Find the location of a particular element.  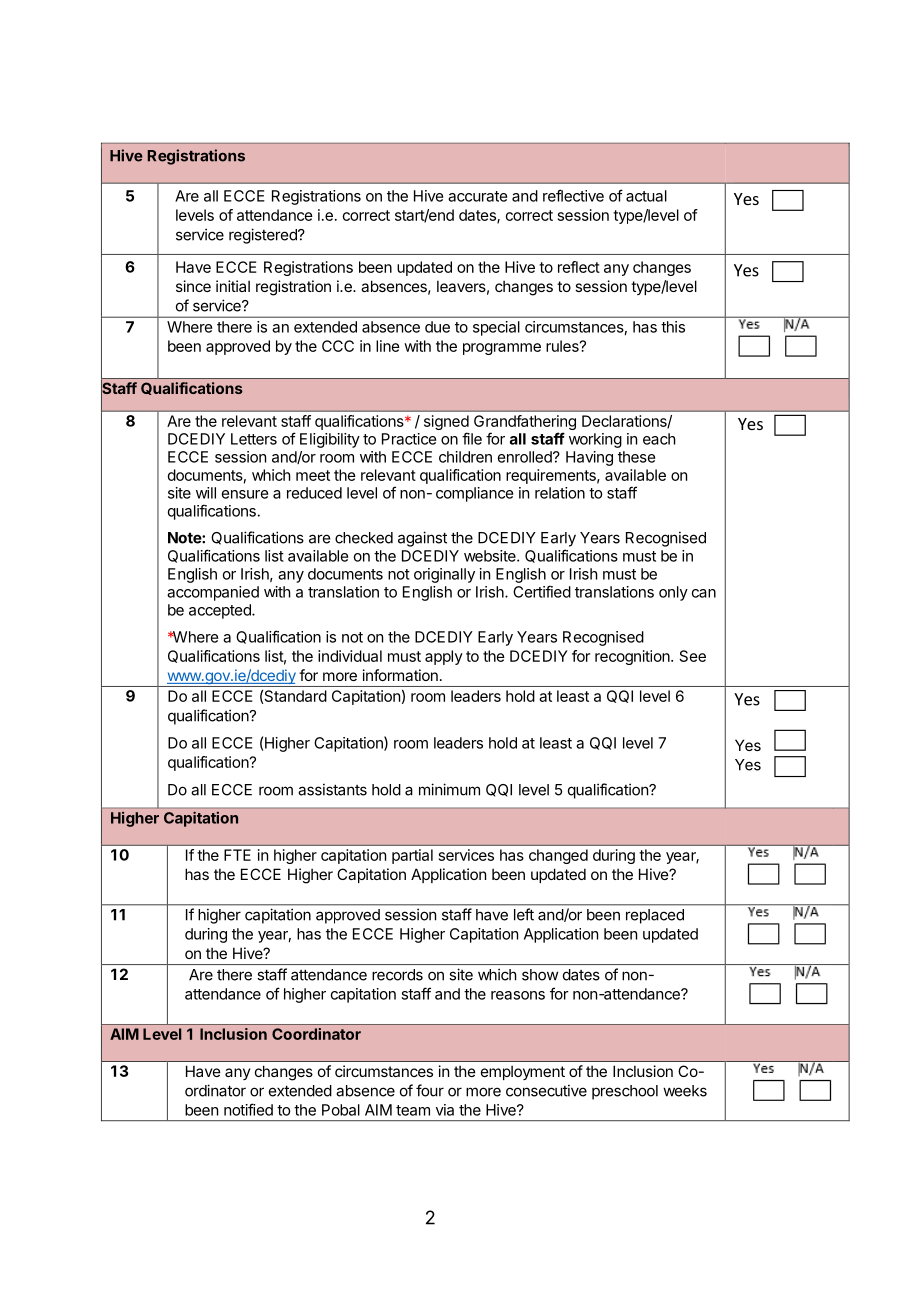

notified is located at coordinates (248, 1109).
